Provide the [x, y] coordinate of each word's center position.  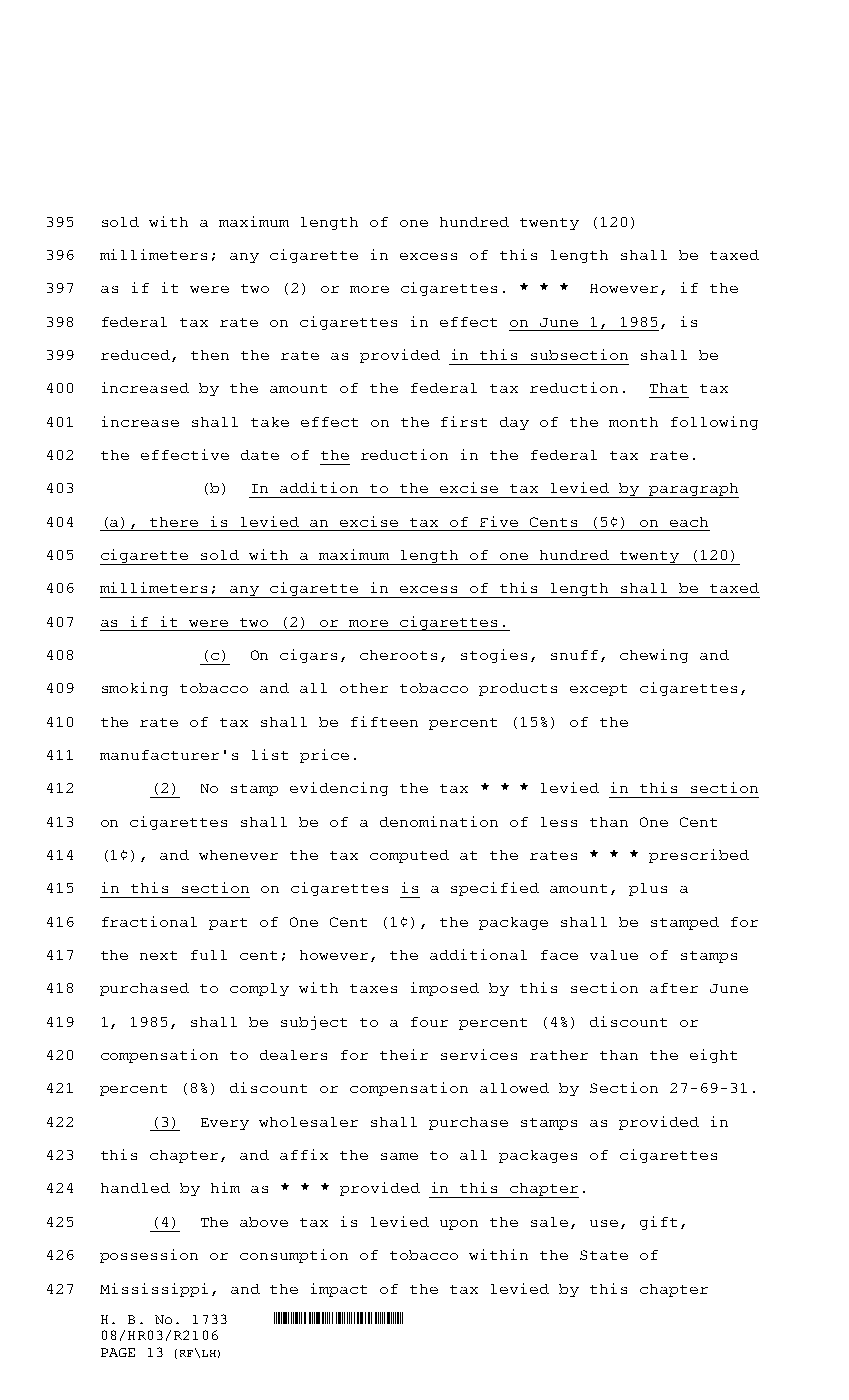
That [668, 388]
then [210, 355]
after [674, 988]
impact [339, 1290]
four [429, 1022]
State [604, 1255]
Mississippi [154, 1290]
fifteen [384, 721]
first [464, 421]
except [598, 690]
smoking [135, 689]
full [209, 955]
